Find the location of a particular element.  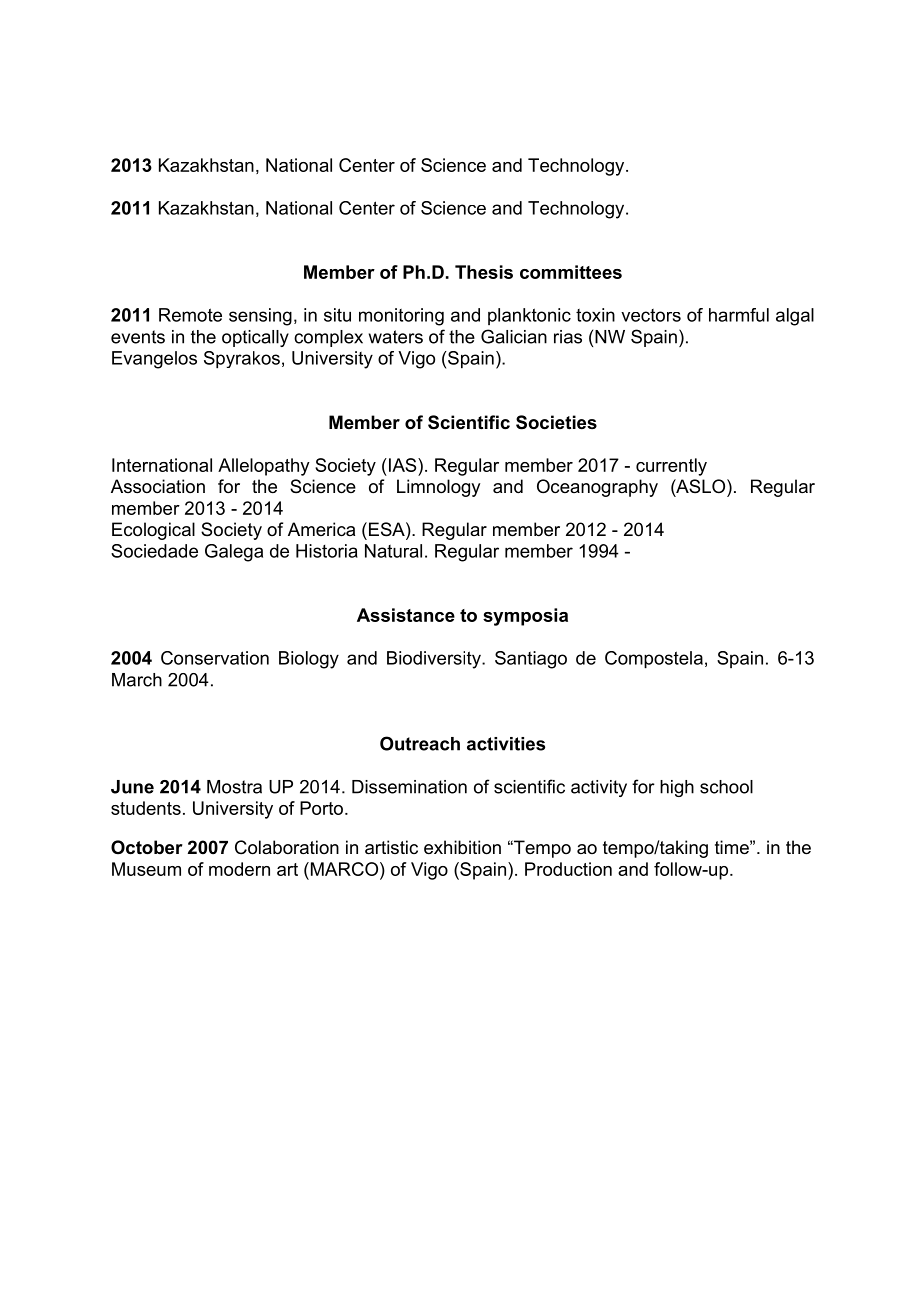

currently is located at coordinates (671, 467).
